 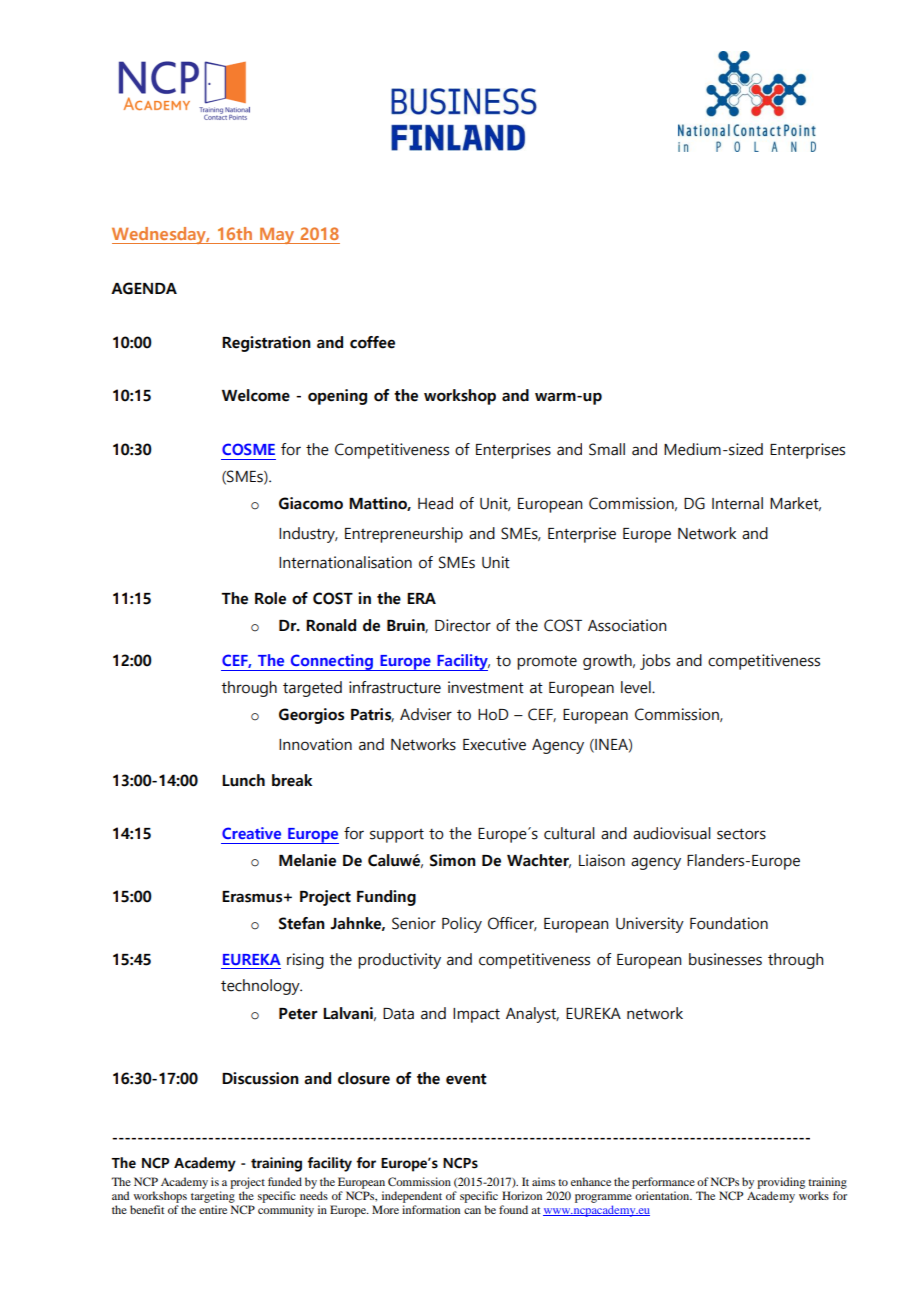 I want to click on performance, so click(x=663, y=1183).
